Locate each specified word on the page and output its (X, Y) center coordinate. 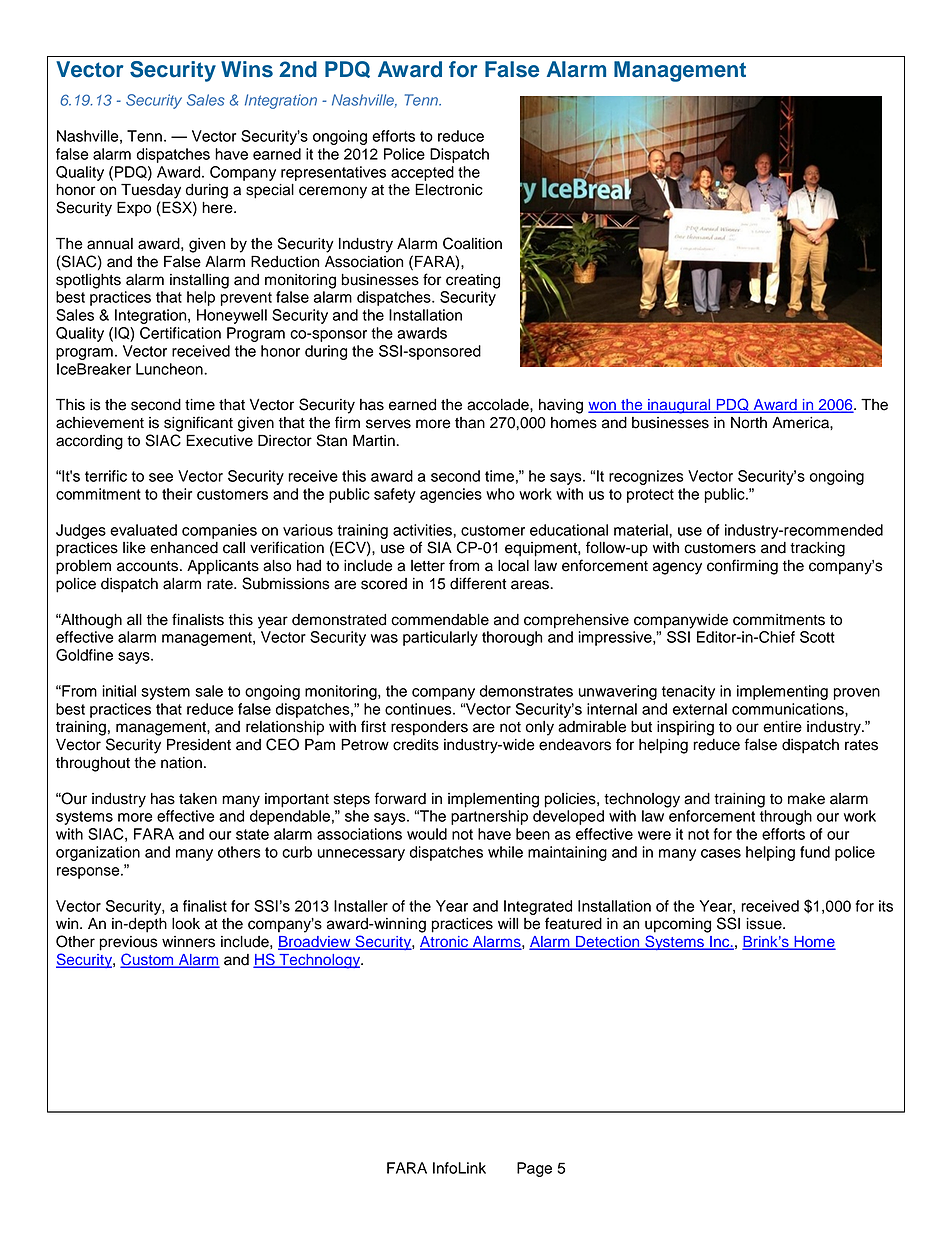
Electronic (449, 189)
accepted (422, 173)
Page (534, 1169)
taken (198, 799)
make (806, 799)
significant (198, 424)
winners (188, 942)
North (749, 423)
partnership (489, 817)
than (470, 423)
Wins (247, 69)
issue (765, 924)
